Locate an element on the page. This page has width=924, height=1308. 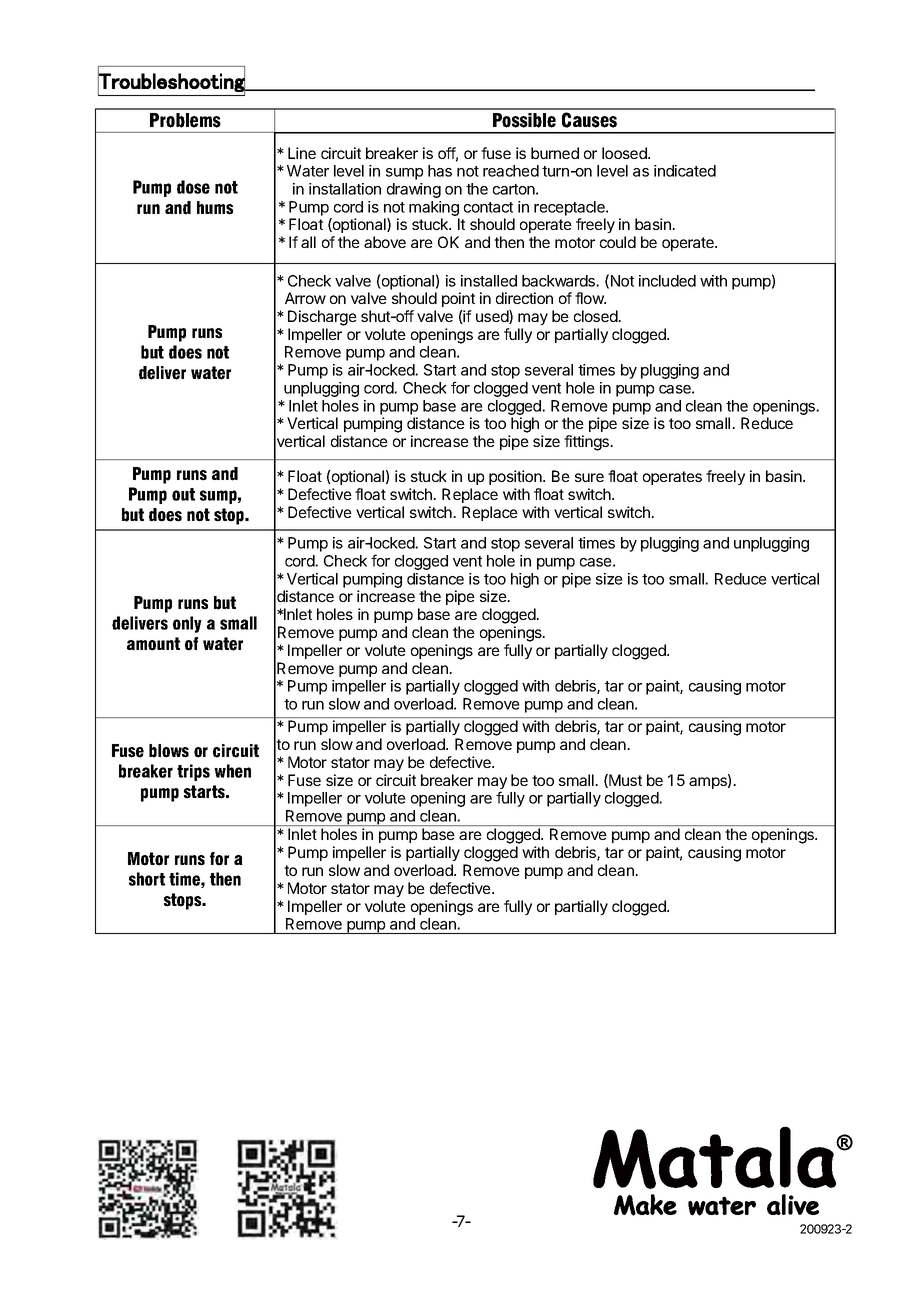
trips is located at coordinates (193, 772).
